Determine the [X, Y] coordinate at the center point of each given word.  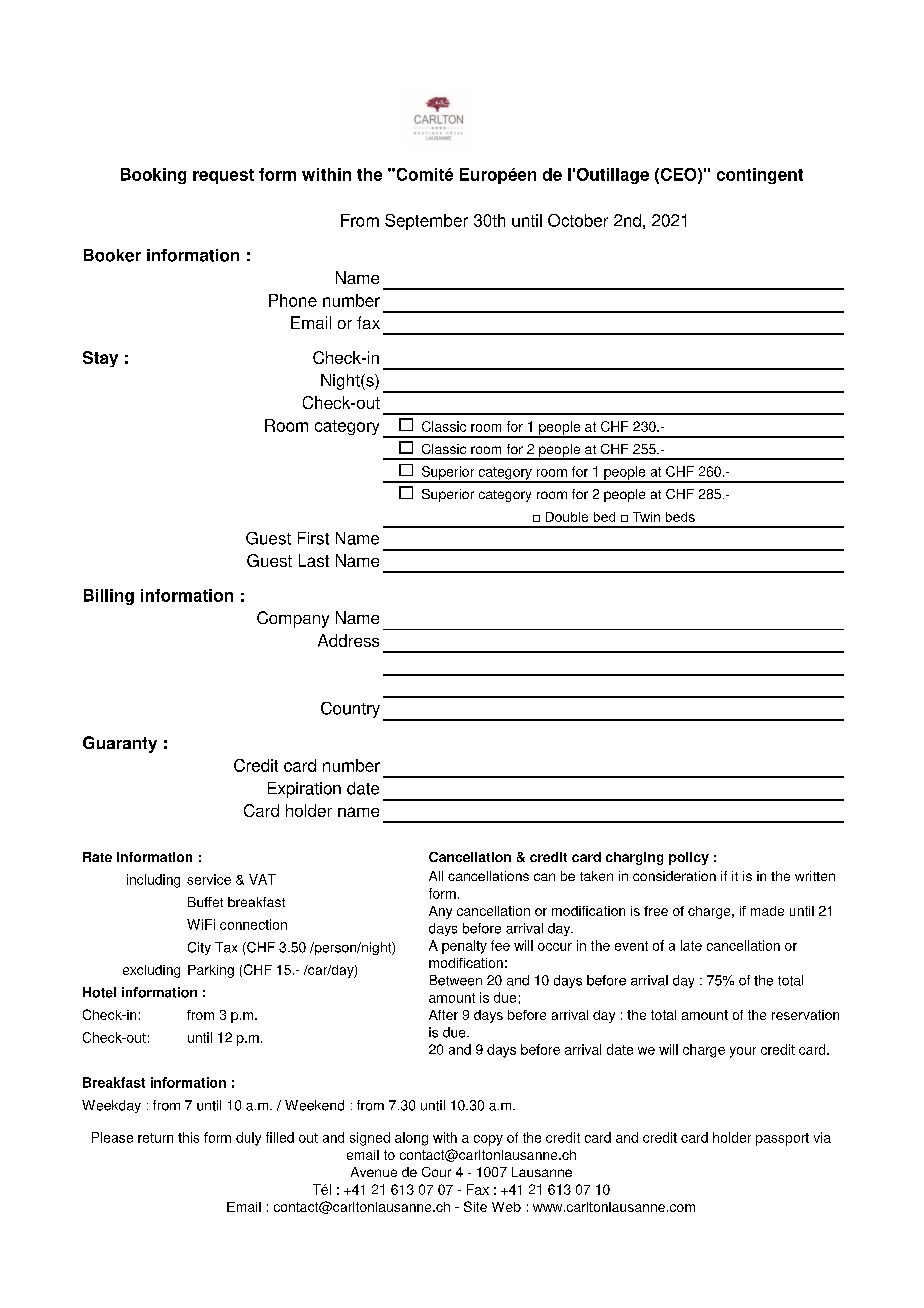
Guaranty [120, 744]
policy [689, 858]
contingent [760, 176]
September [426, 222]
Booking [153, 176]
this [188, 1137]
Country [350, 710]
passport [782, 1139]
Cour [436, 1172]
